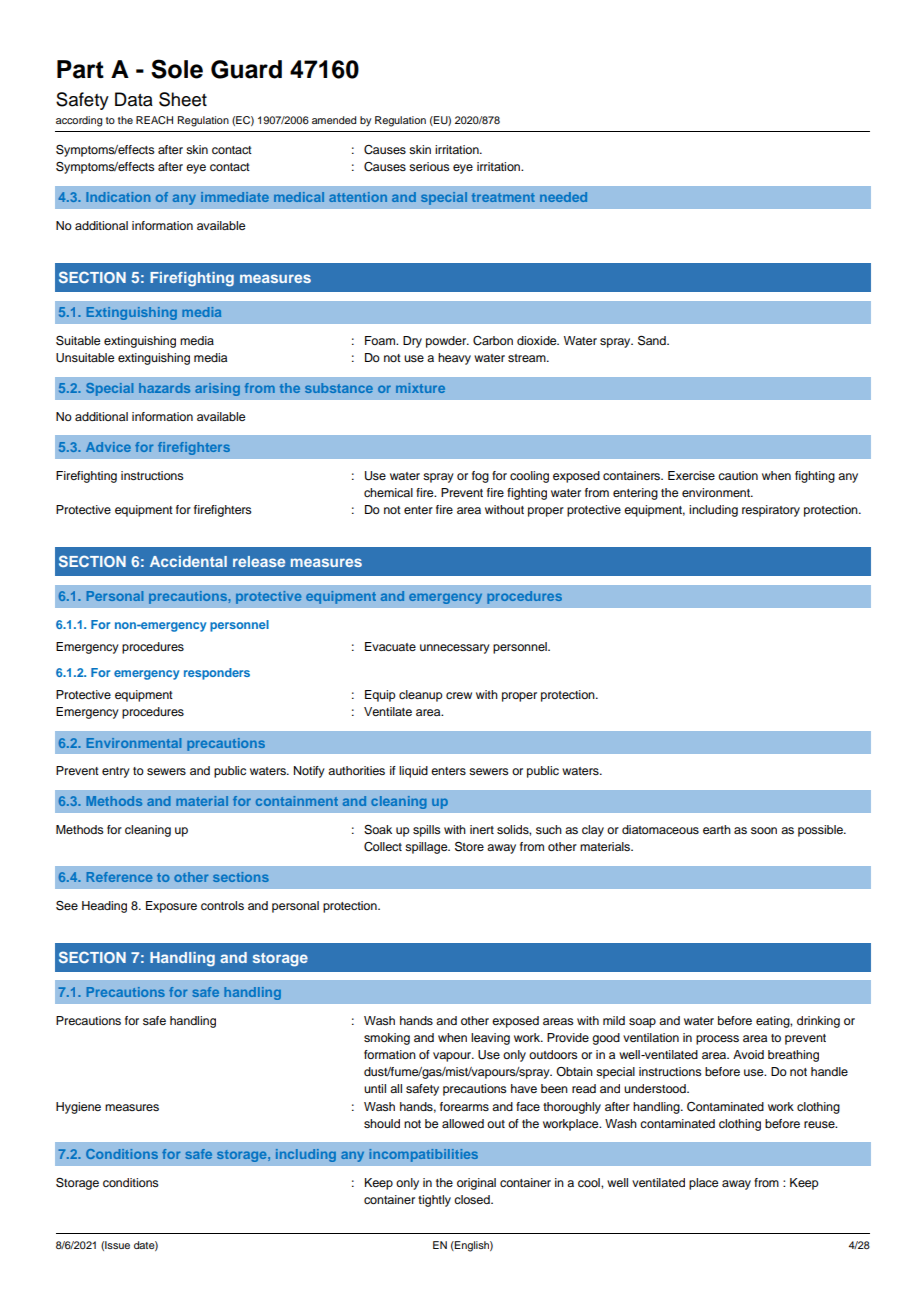 The width and height of the document is (924, 1308). What do you see at coordinates (454, 359) in the document?
I see `heavy` at bounding box center [454, 359].
